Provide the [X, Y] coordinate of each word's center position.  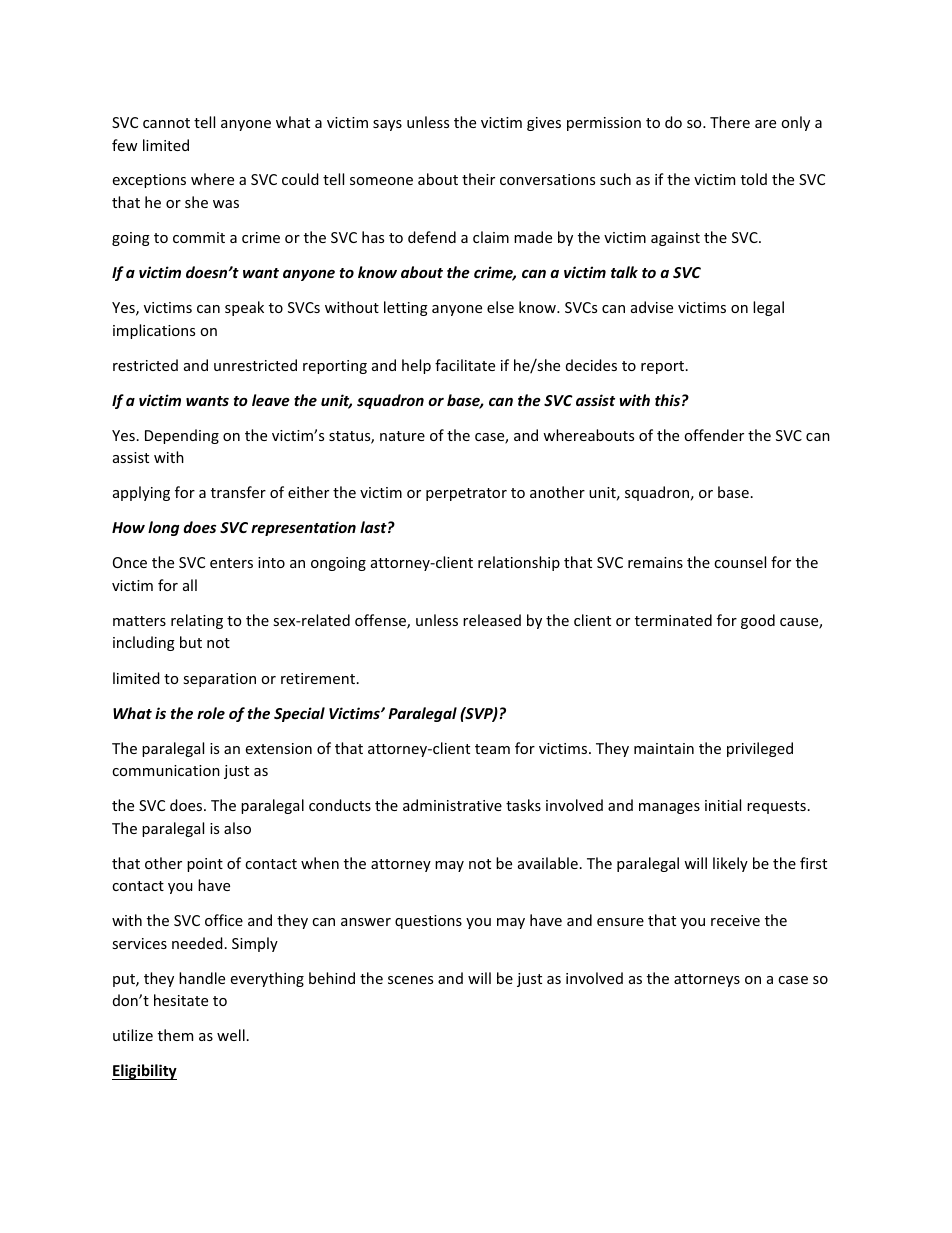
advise [652, 307]
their [478, 179]
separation [219, 680]
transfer [238, 492]
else [500, 307]
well [231, 1035]
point [205, 865]
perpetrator [466, 494]
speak [244, 308]
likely [730, 864]
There [730, 122]
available [548, 863]
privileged [760, 749]
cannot [166, 123]
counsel [740, 562]
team [492, 749]
